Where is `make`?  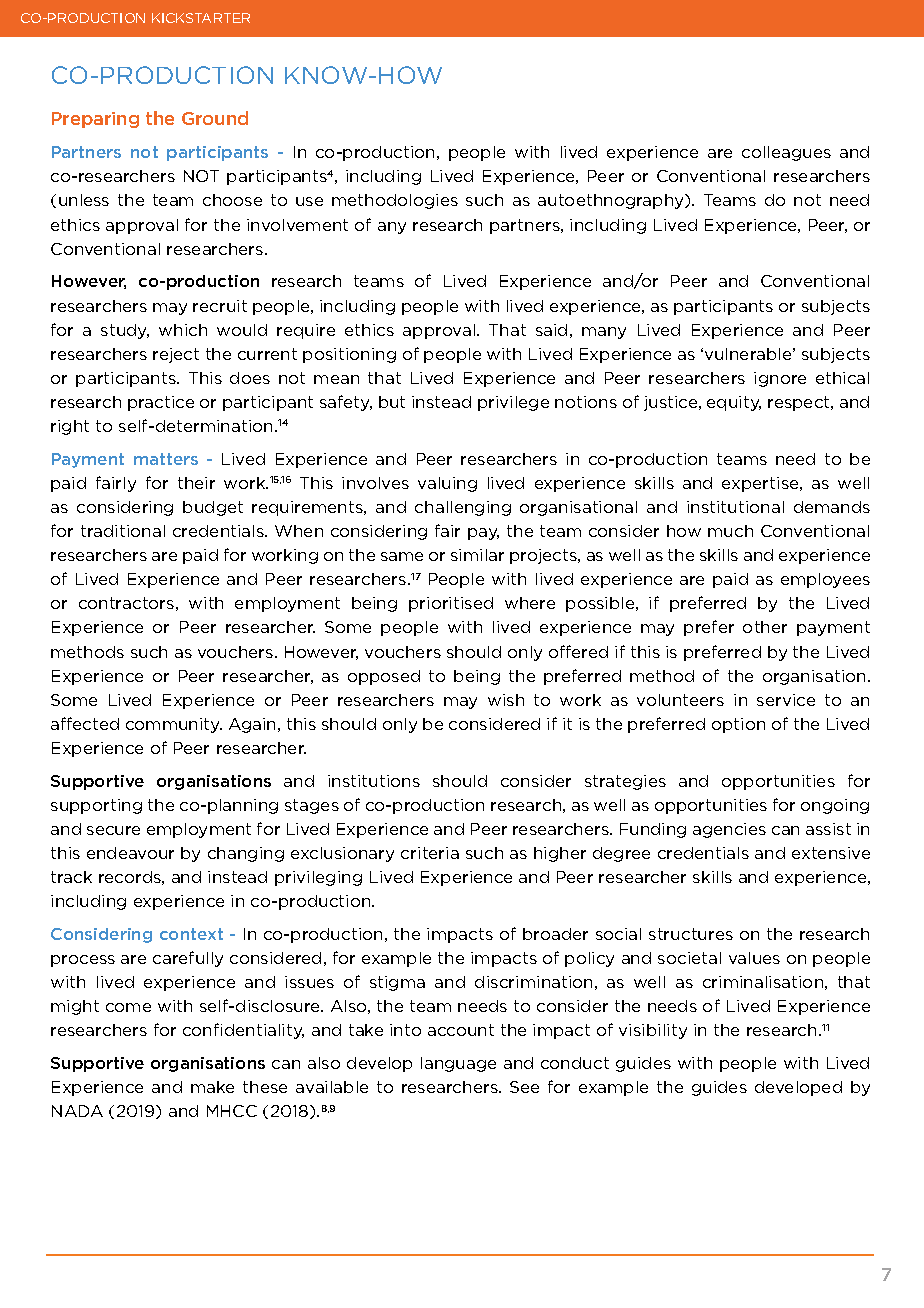 make is located at coordinates (212, 1087).
